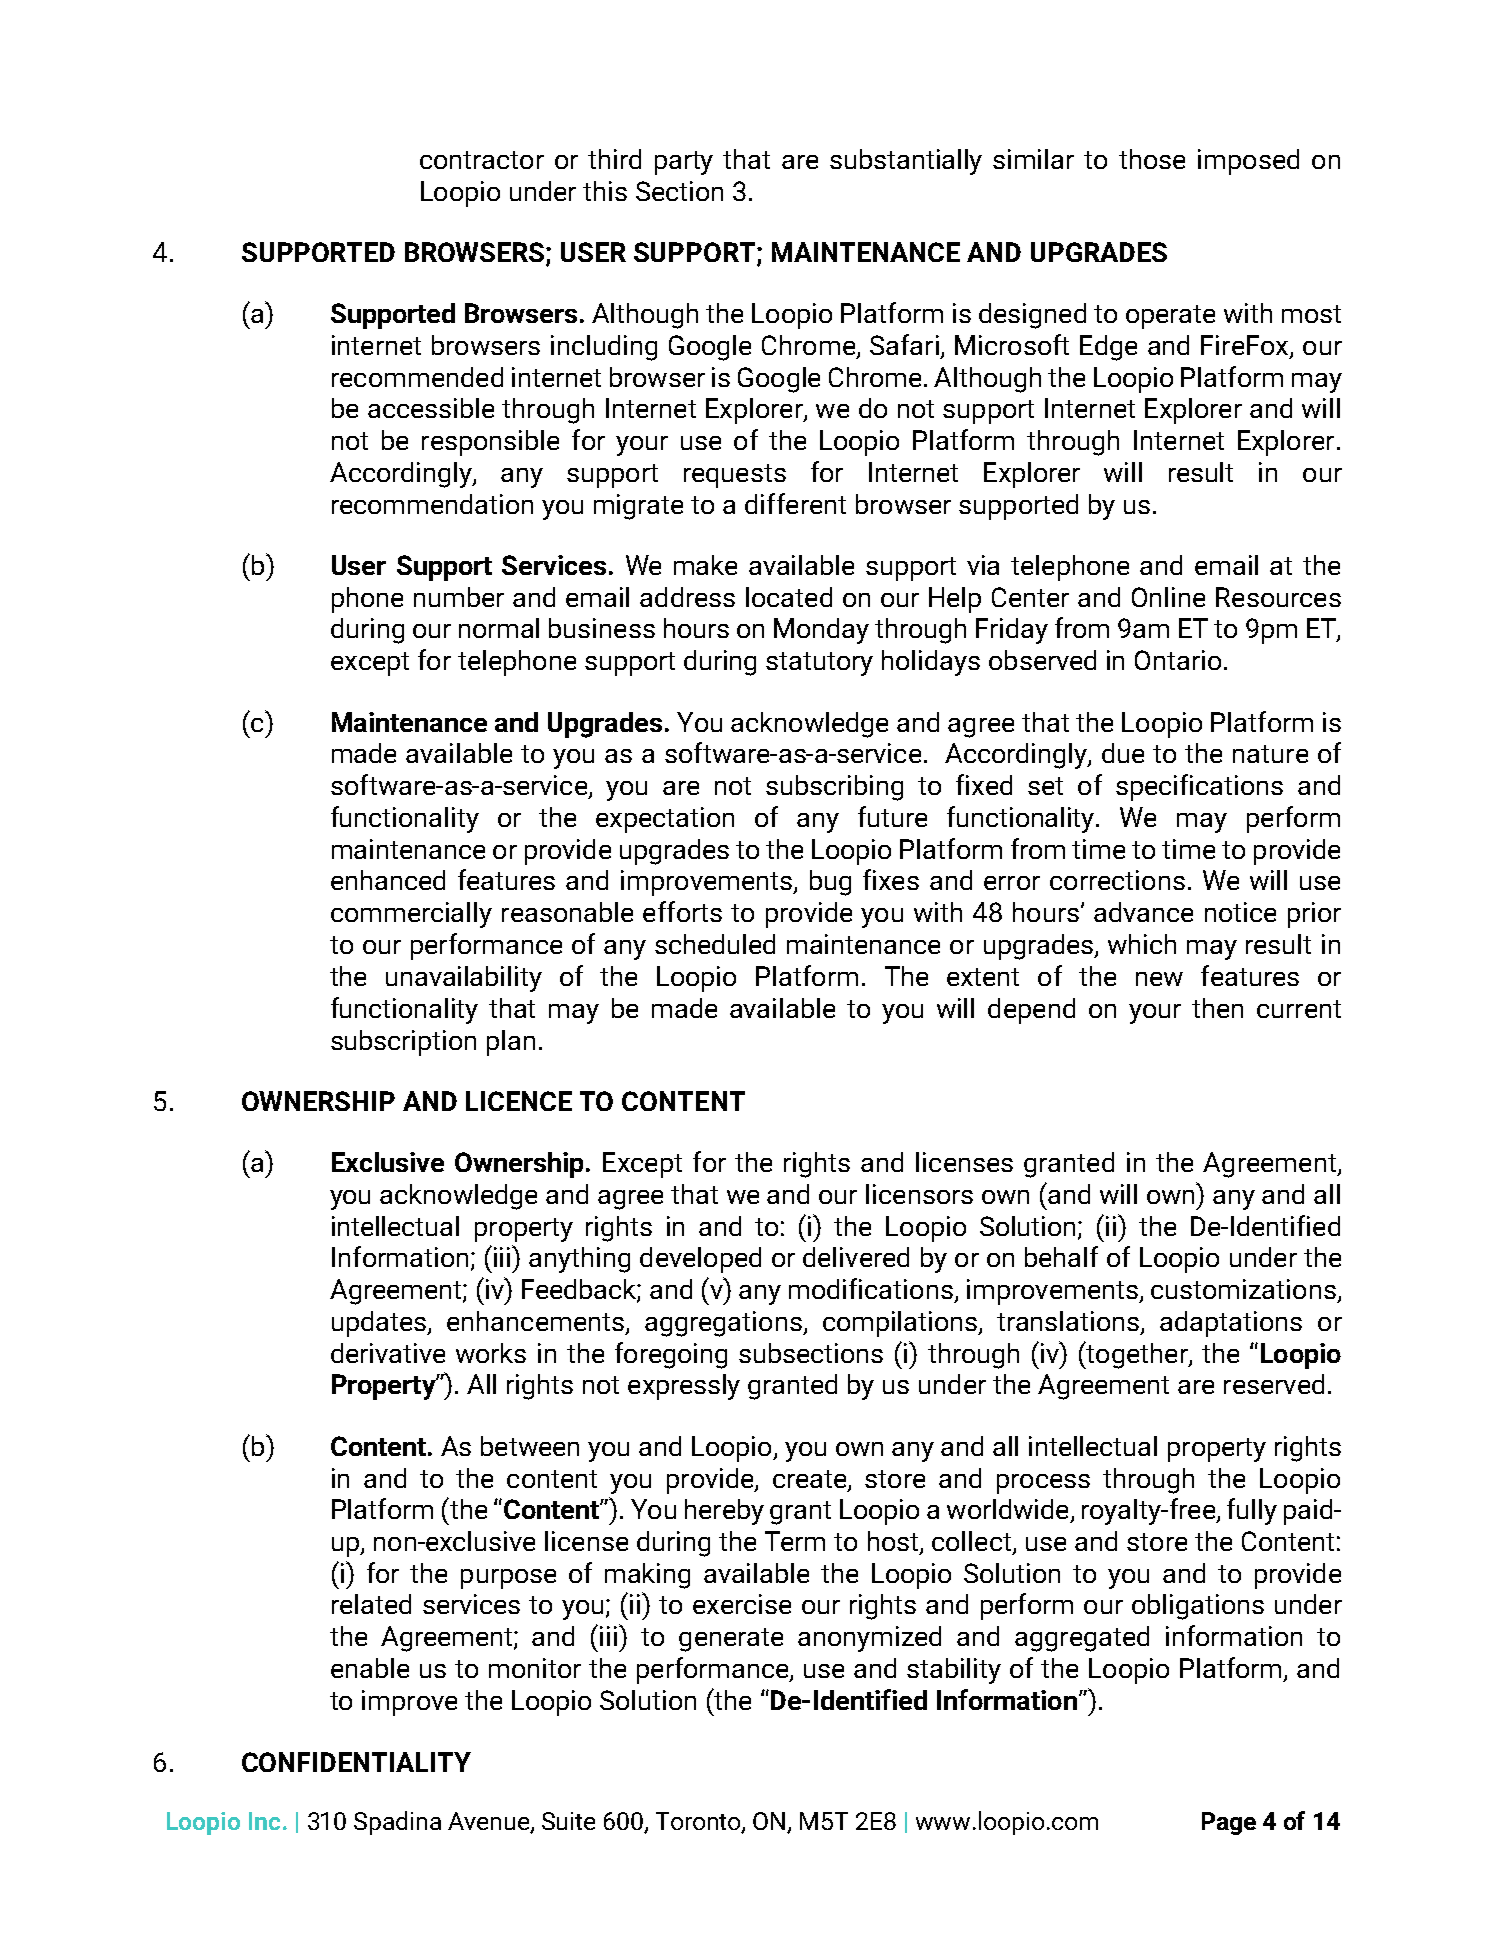 This screenshot has width=1509, height=1952. Describe the element at coordinates (906, 162) in the screenshot. I see `substantially` at that location.
